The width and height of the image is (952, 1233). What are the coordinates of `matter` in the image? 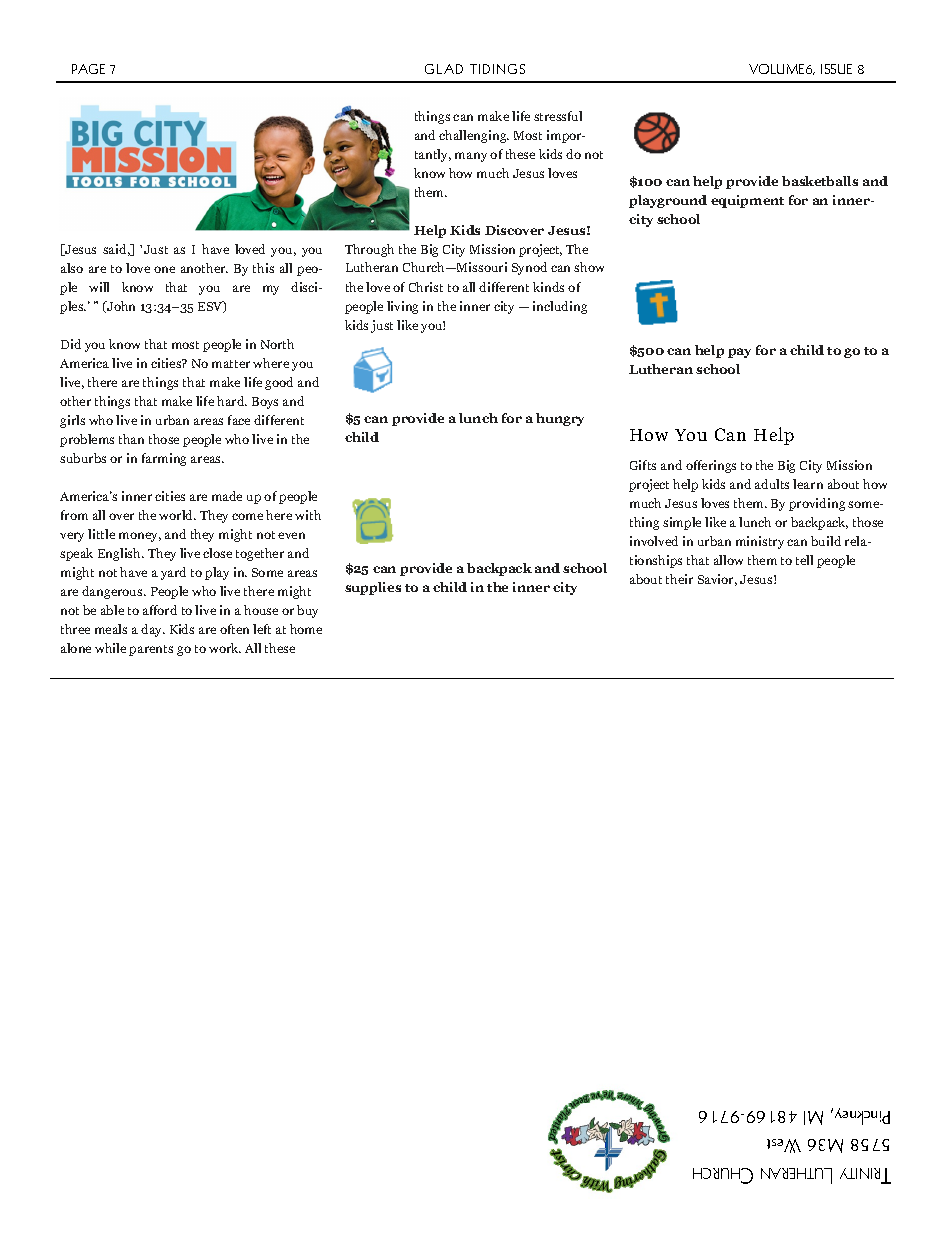 It's located at (231, 364).
